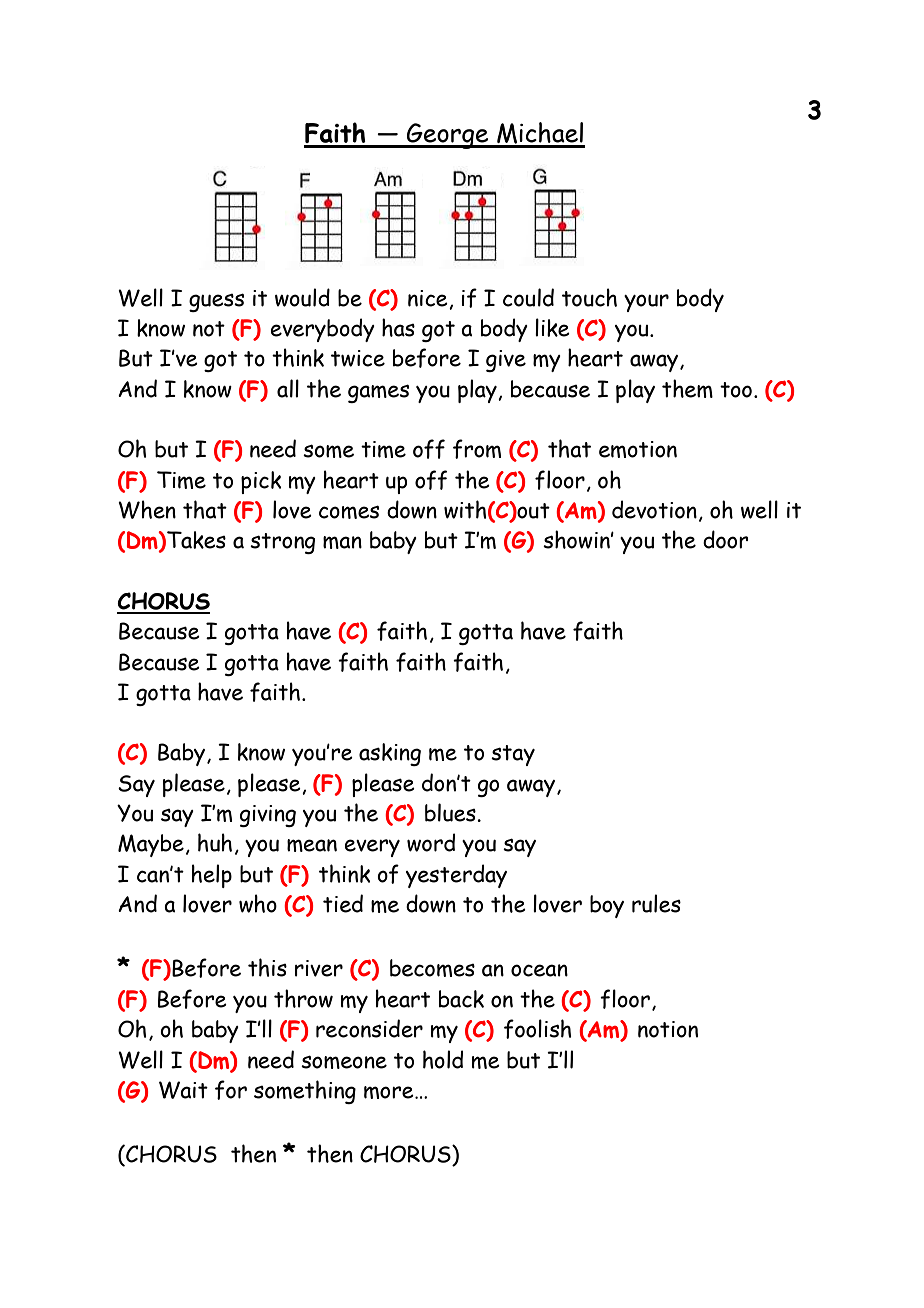 Image resolution: width=924 pixels, height=1308 pixels. What do you see at coordinates (513, 755) in the screenshot?
I see `stay` at bounding box center [513, 755].
